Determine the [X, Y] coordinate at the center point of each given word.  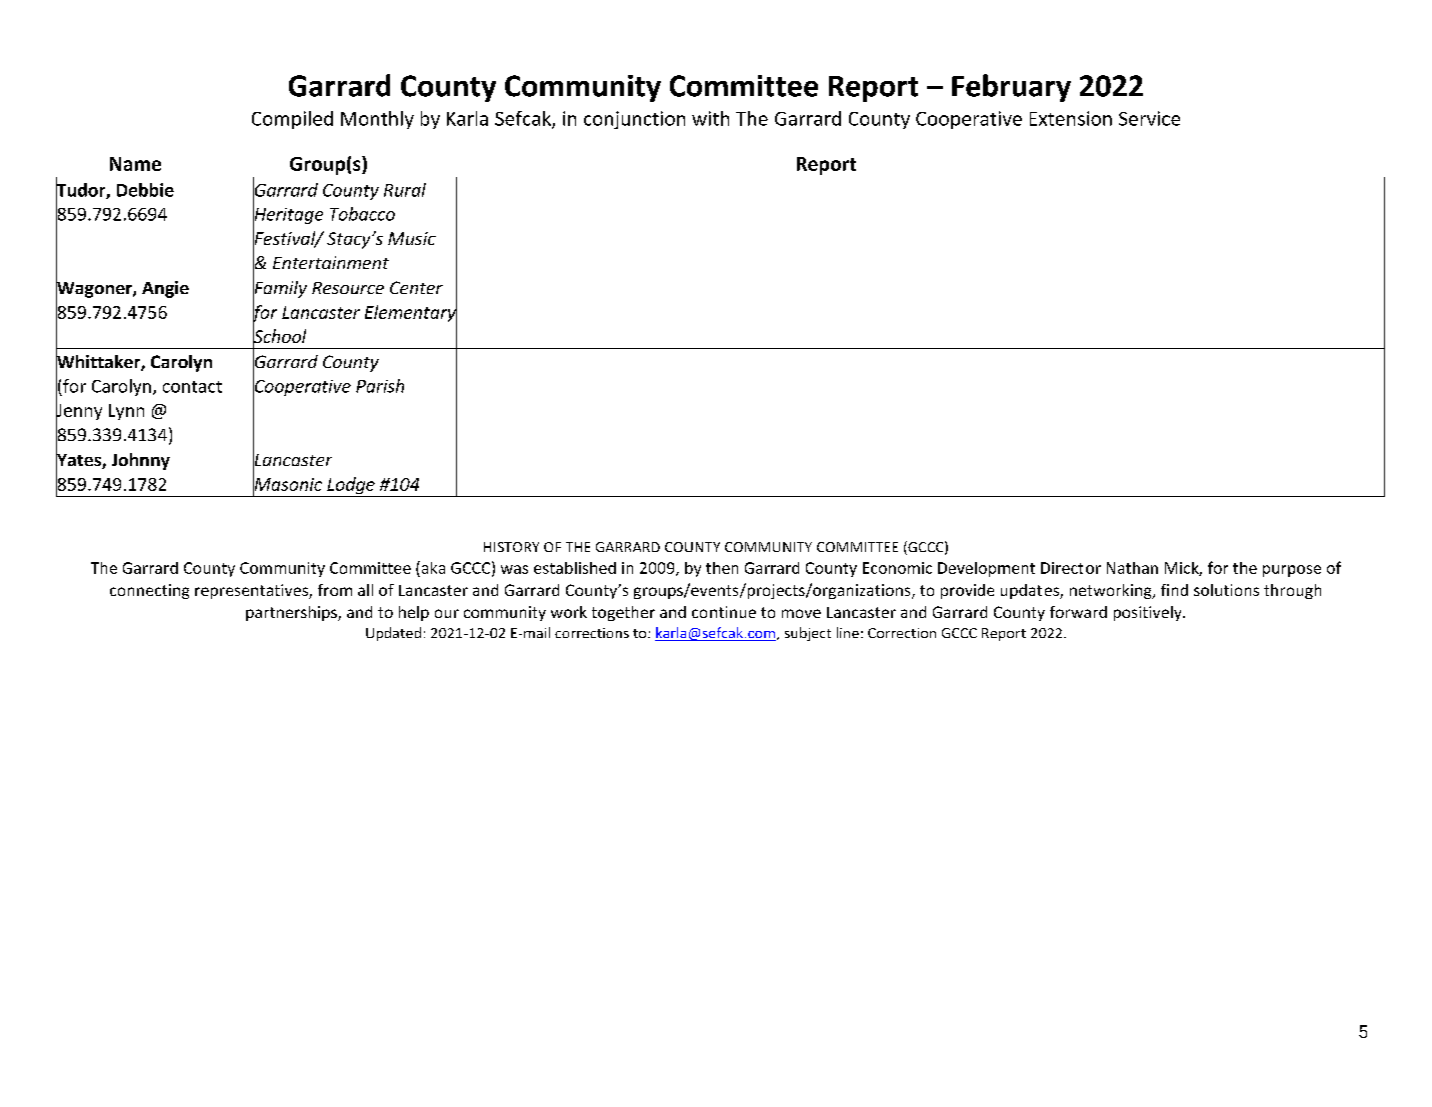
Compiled [292, 120]
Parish [380, 386]
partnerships [292, 613]
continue [724, 612]
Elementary [411, 314]
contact [192, 387]
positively [1149, 613]
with [710, 118]
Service [1149, 118]
